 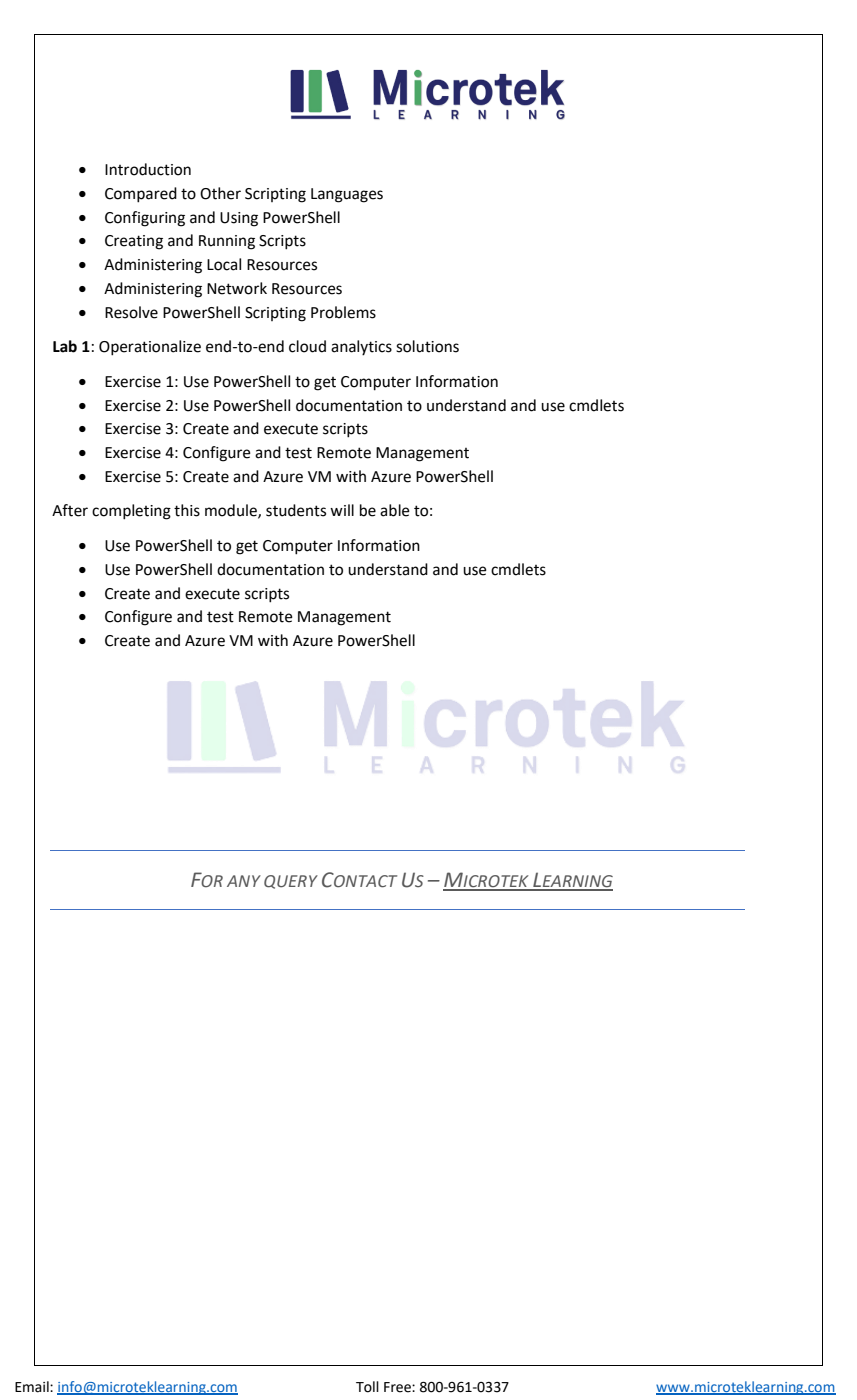 I want to click on Creating, so click(x=134, y=242).
